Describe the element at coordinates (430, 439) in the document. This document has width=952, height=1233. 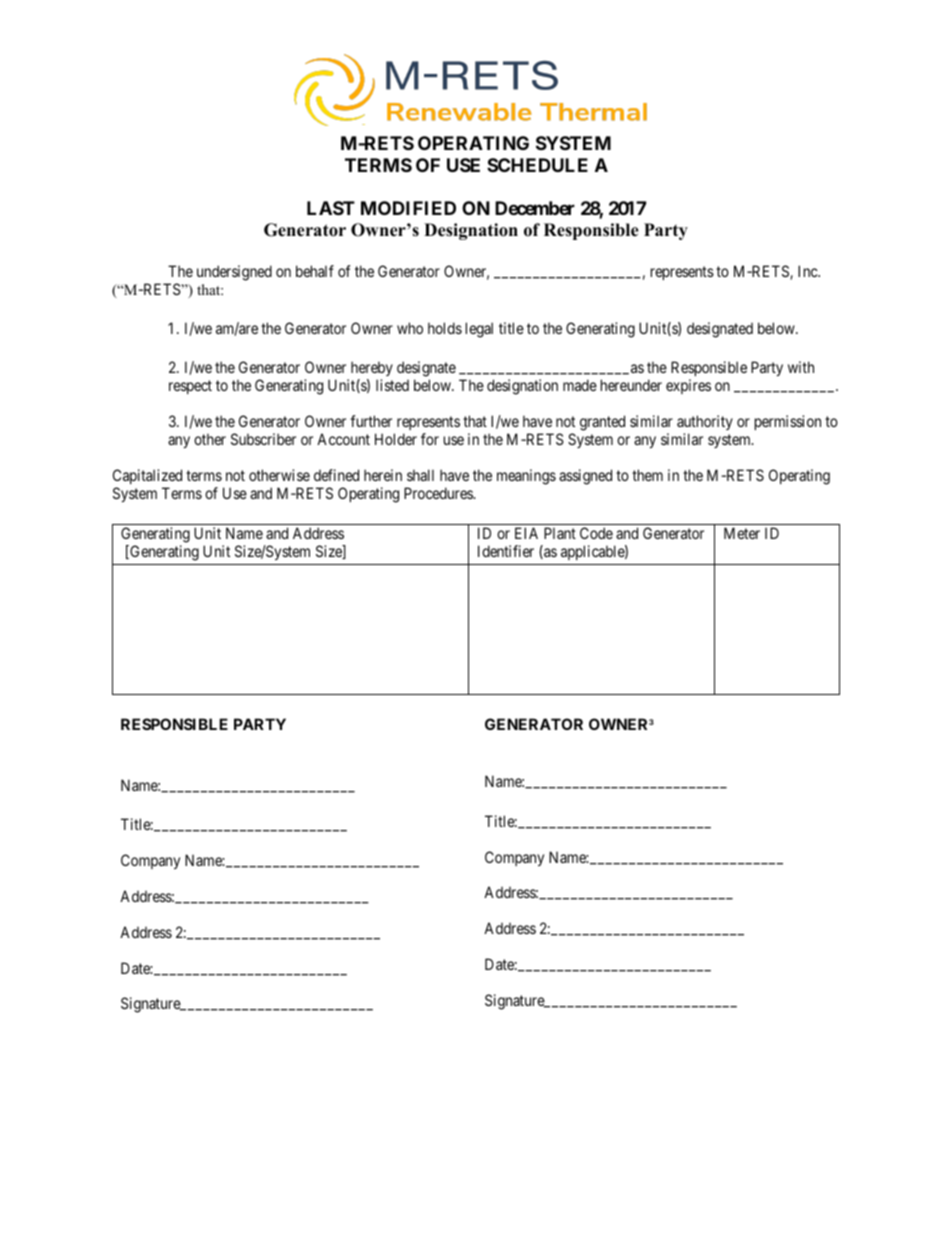
I see `for` at that location.
